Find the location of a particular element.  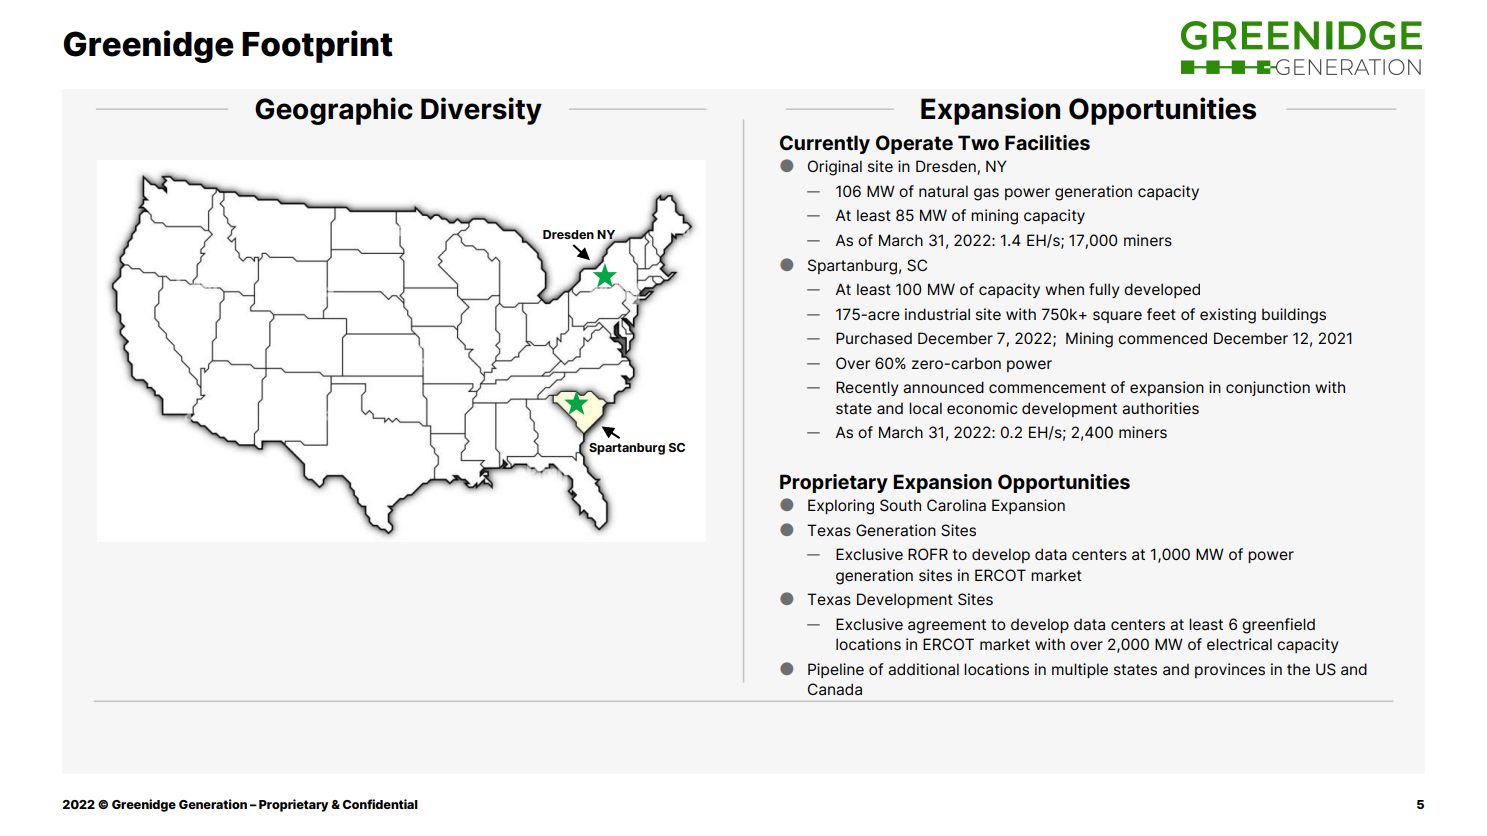

provinces is located at coordinates (1230, 670).
